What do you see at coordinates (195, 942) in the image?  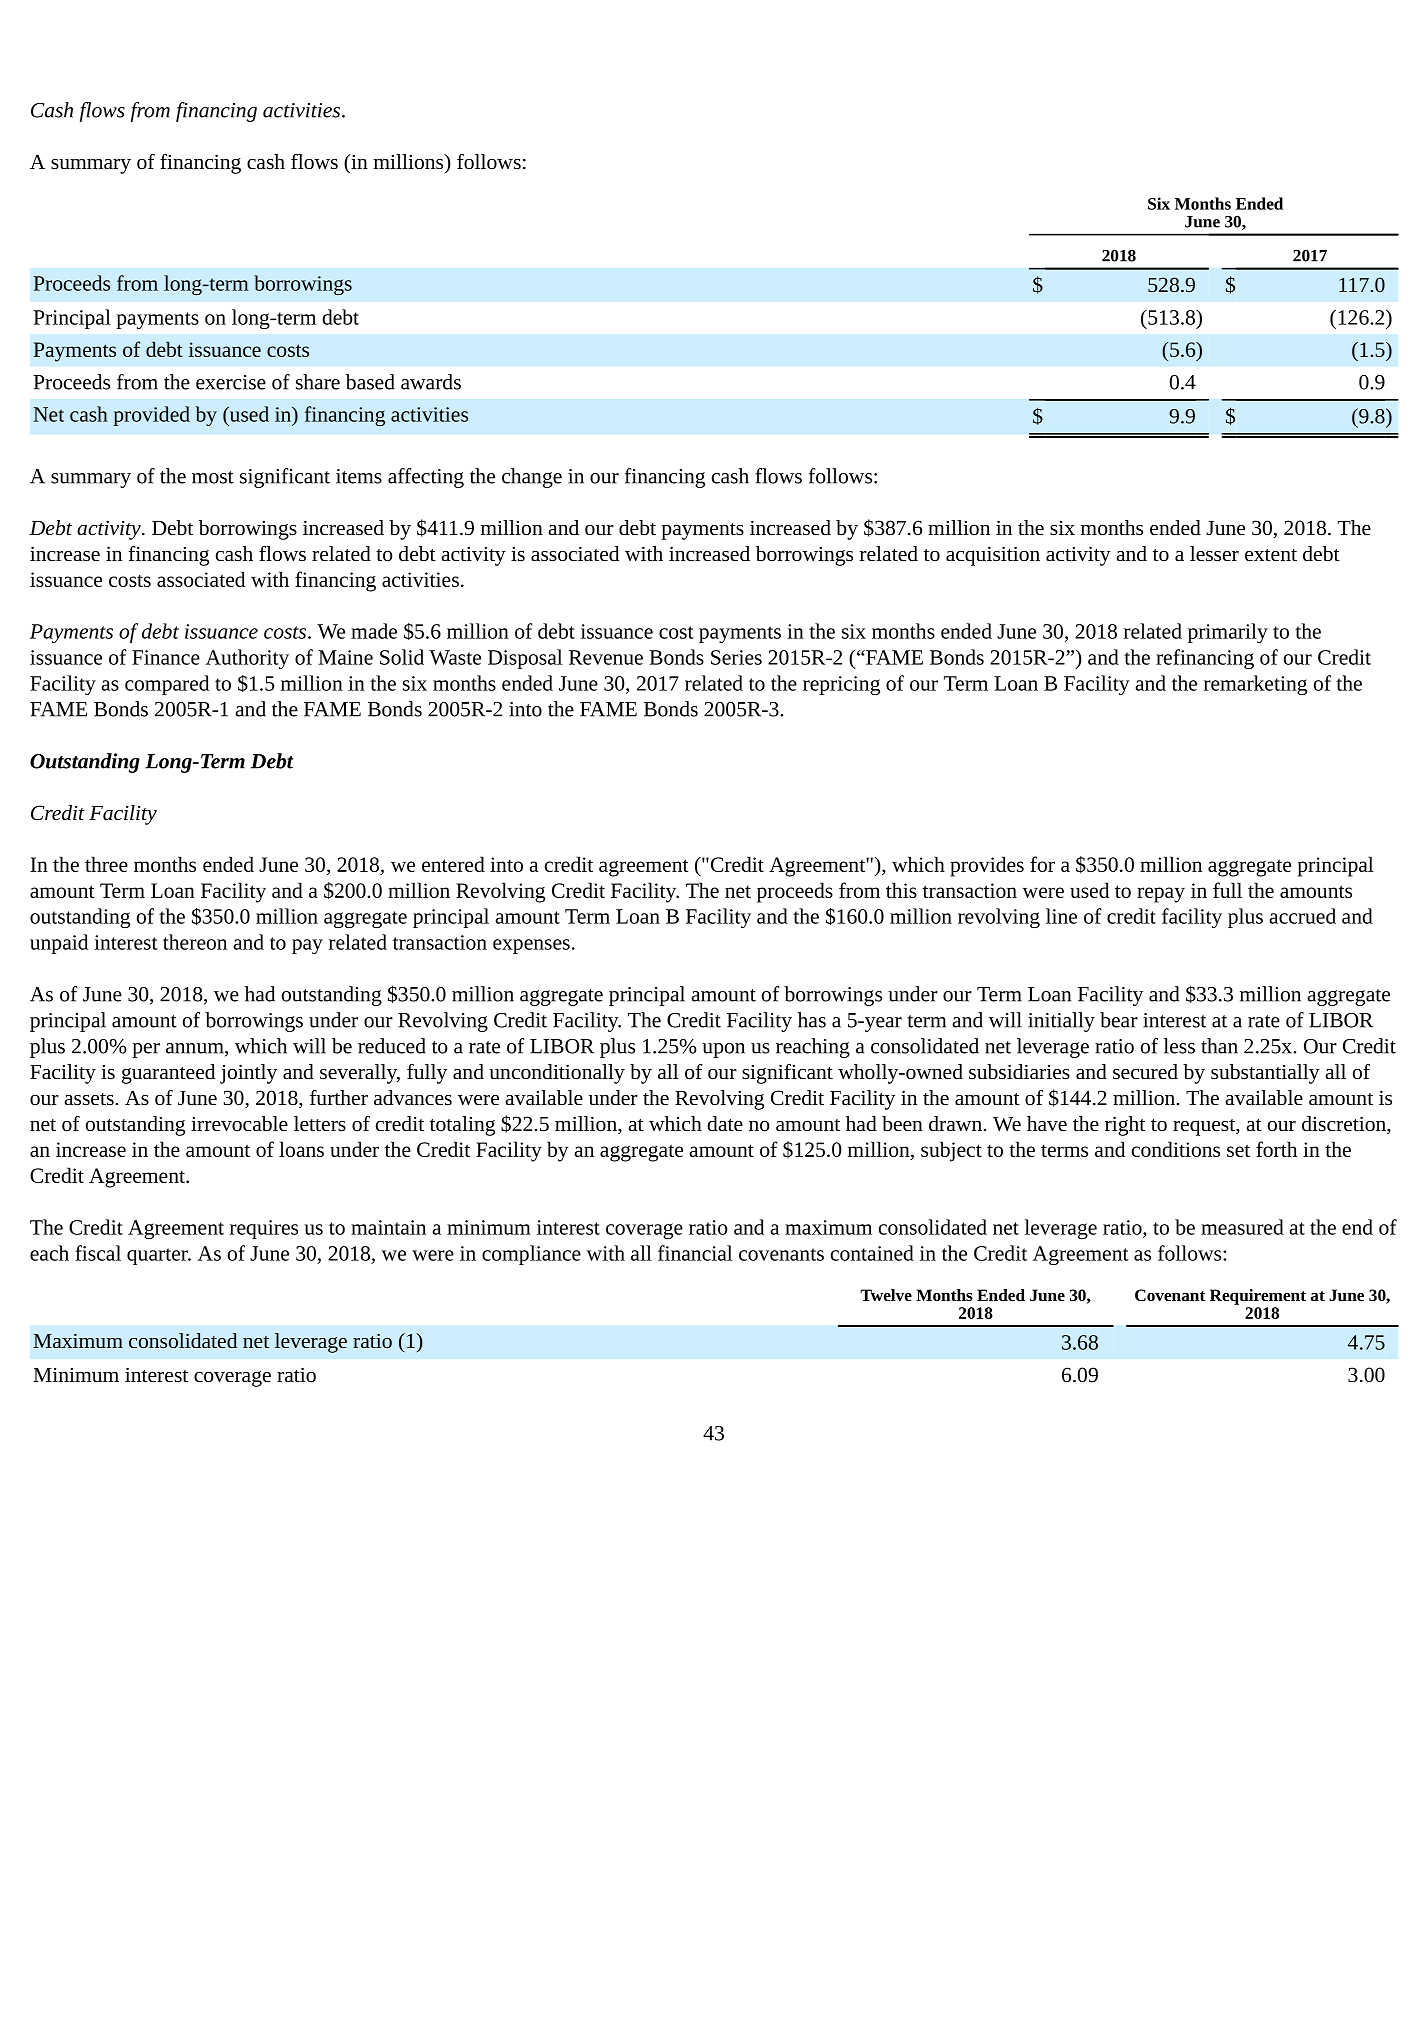 I see `thereon` at bounding box center [195, 942].
